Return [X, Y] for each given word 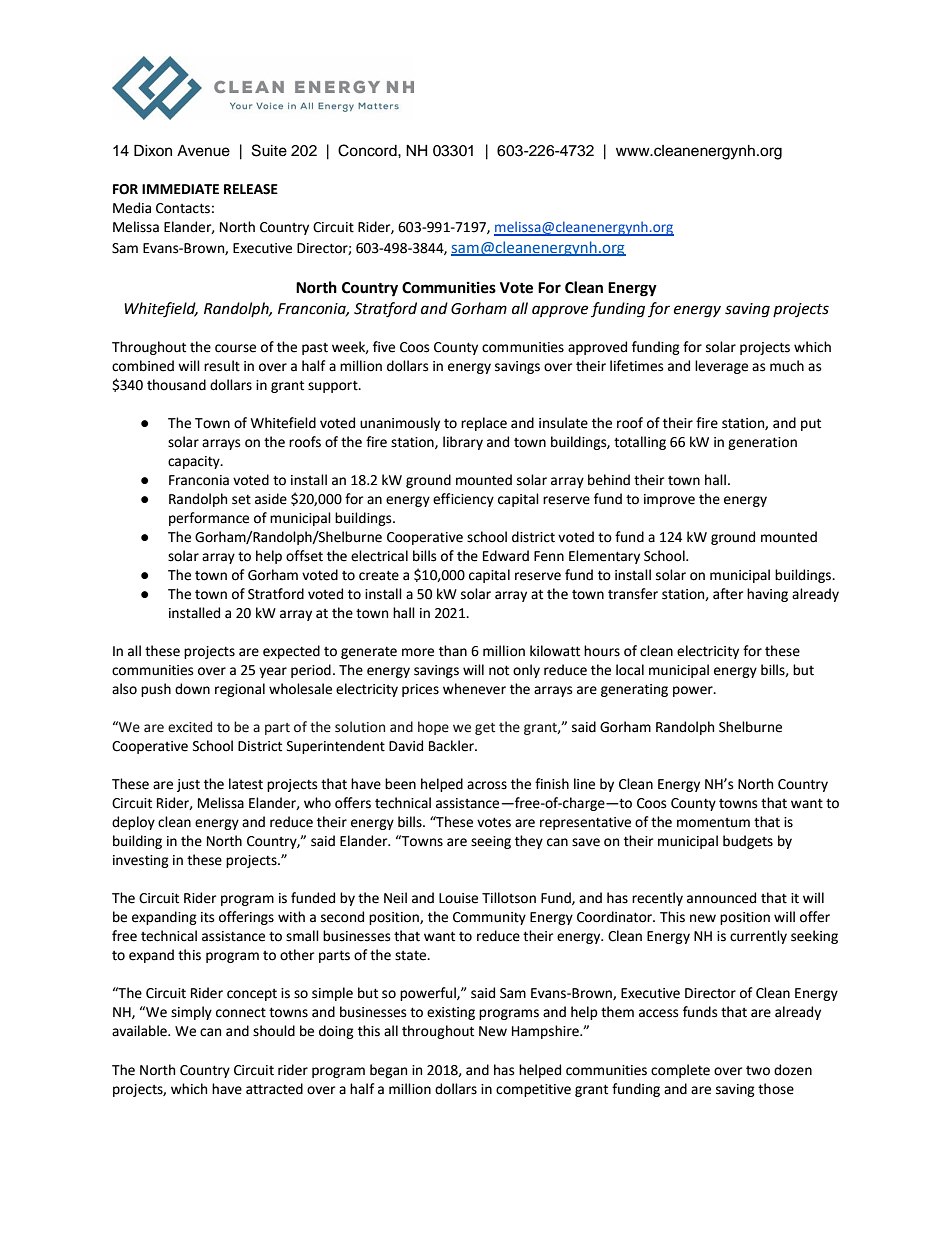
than [453, 651]
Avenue [203, 151]
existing [451, 1013]
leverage [721, 367]
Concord [368, 150]
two [758, 1071]
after [728, 594]
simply [191, 1013]
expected [291, 652]
